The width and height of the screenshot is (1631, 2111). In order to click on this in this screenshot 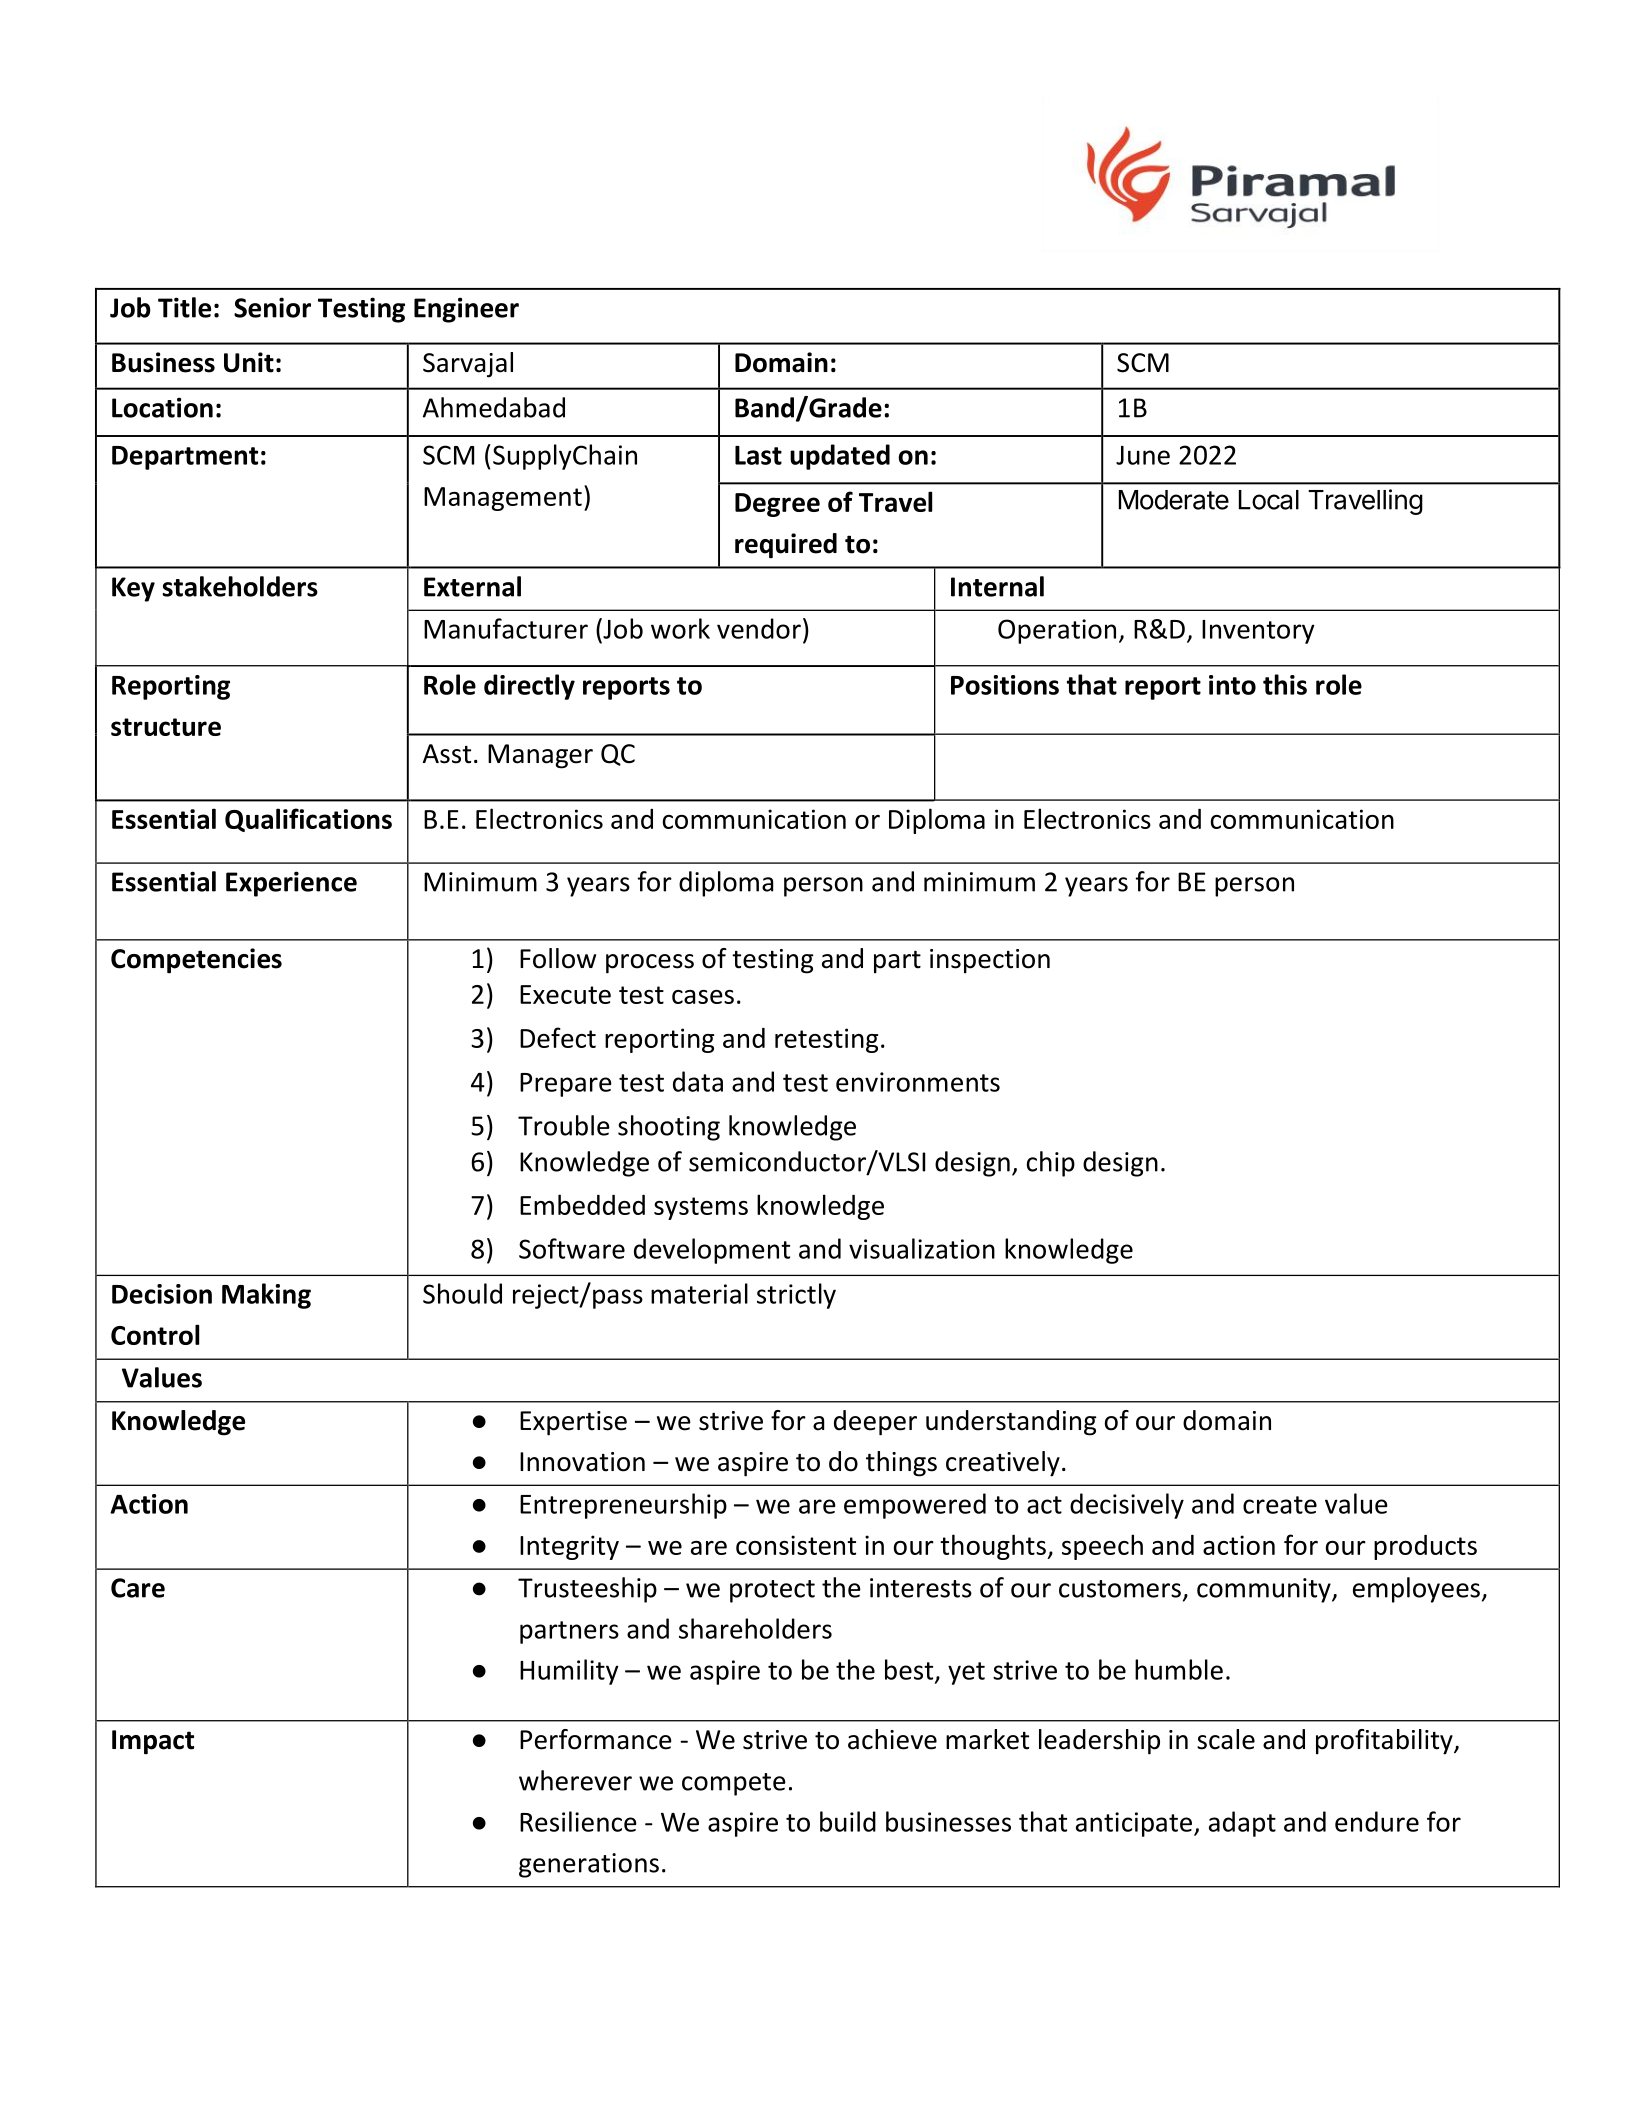, I will do `click(1285, 684)`.
